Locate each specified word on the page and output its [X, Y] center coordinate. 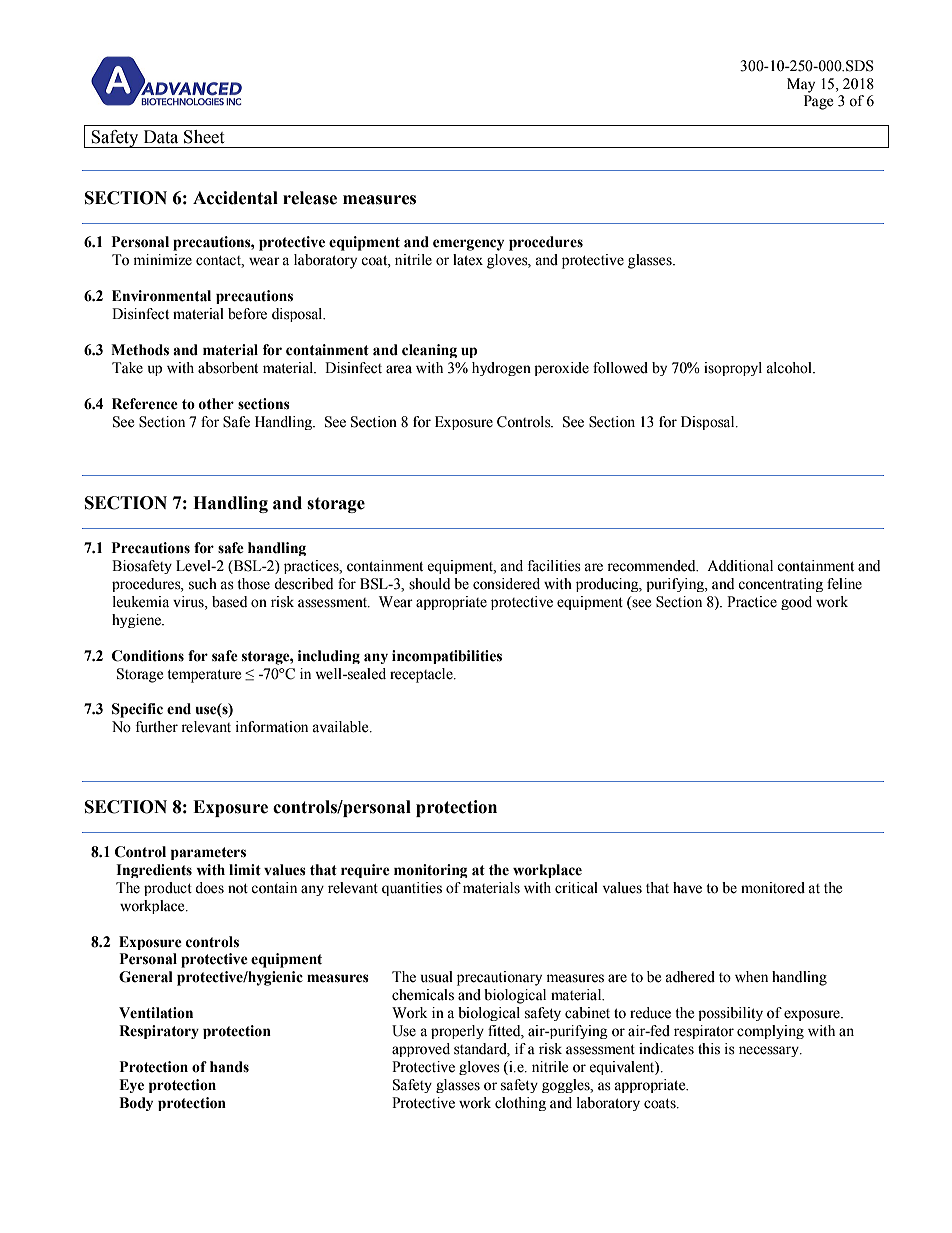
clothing [520, 1104]
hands [229, 1067]
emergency [468, 245]
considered [506, 584]
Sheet [204, 137]
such [203, 584]
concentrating [780, 585]
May [801, 85]
